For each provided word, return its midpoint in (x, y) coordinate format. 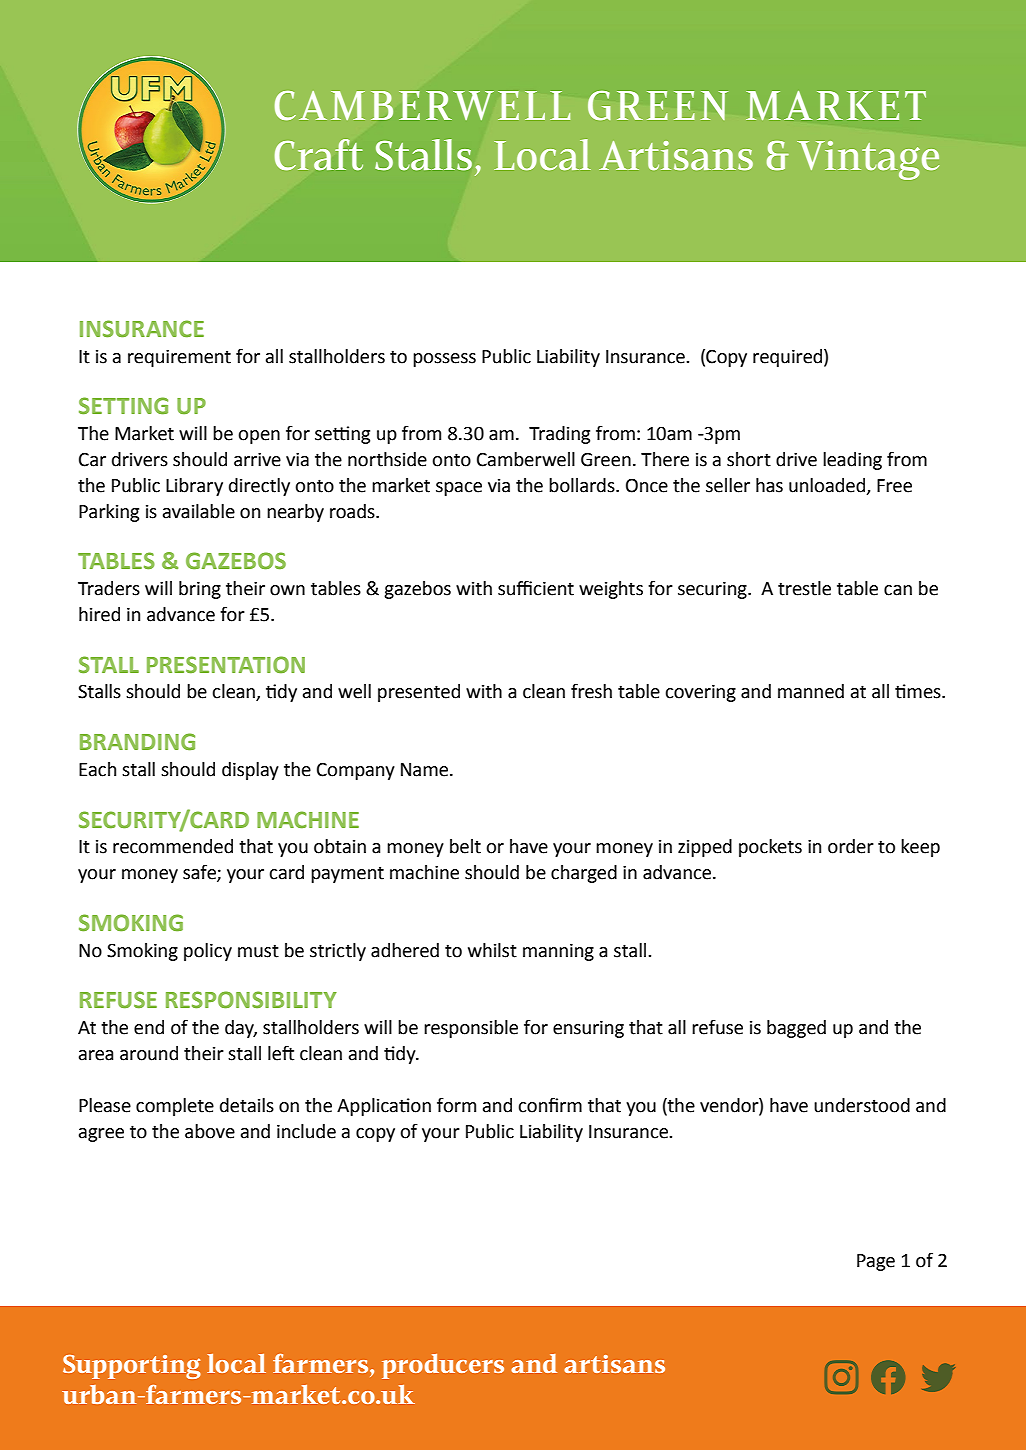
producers (443, 1366)
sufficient (536, 588)
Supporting (132, 1367)
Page (876, 1262)
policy (208, 952)
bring (200, 590)
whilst (492, 950)
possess (444, 360)
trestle (804, 588)
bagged (796, 1029)
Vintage (868, 160)
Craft (319, 154)
